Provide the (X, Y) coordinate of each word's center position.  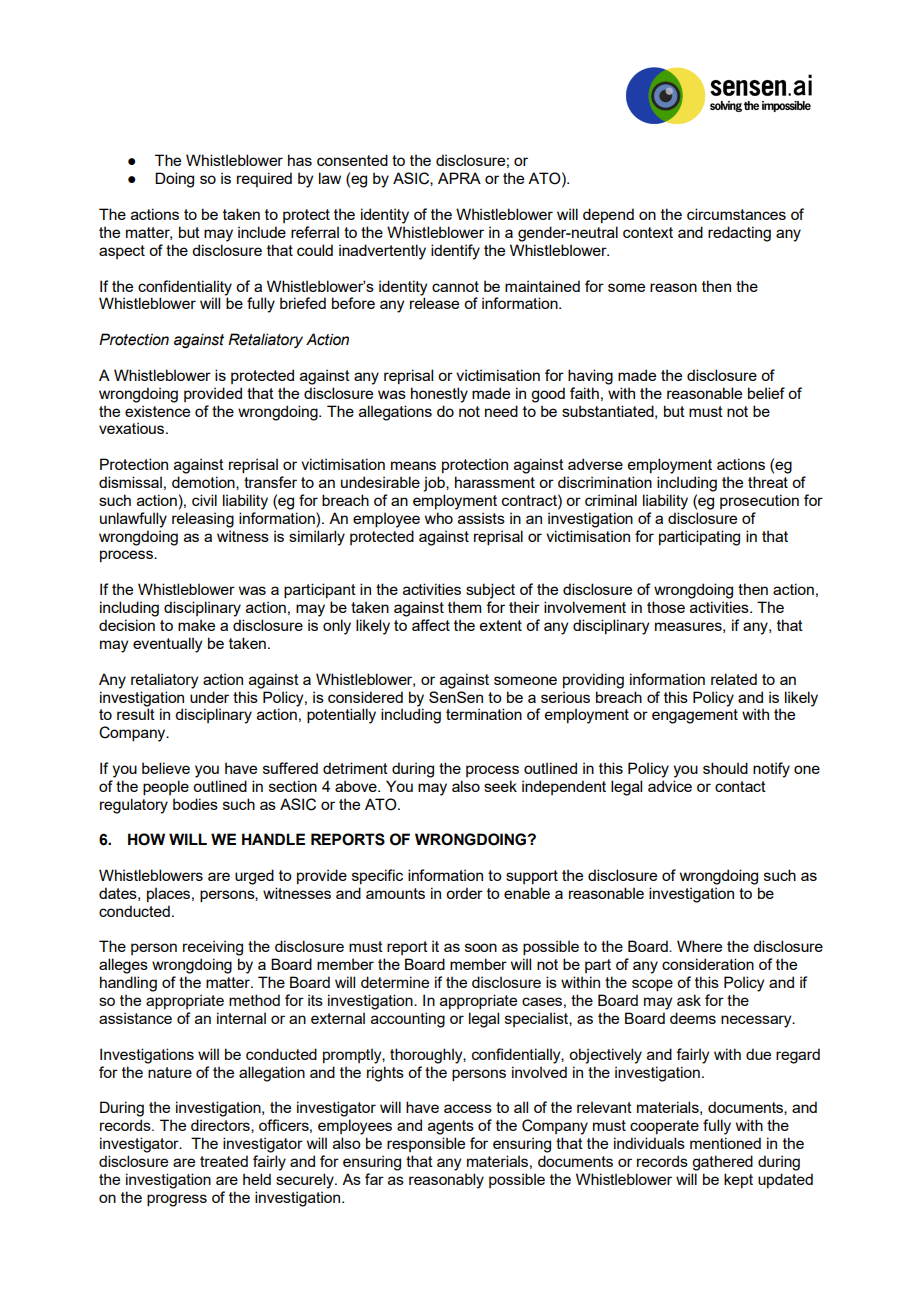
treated (224, 1161)
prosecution (759, 501)
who (439, 518)
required (264, 179)
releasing (203, 520)
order (464, 893)
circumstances (736, 214)
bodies (195, 804)
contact (740, 786)
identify (455, 252)
